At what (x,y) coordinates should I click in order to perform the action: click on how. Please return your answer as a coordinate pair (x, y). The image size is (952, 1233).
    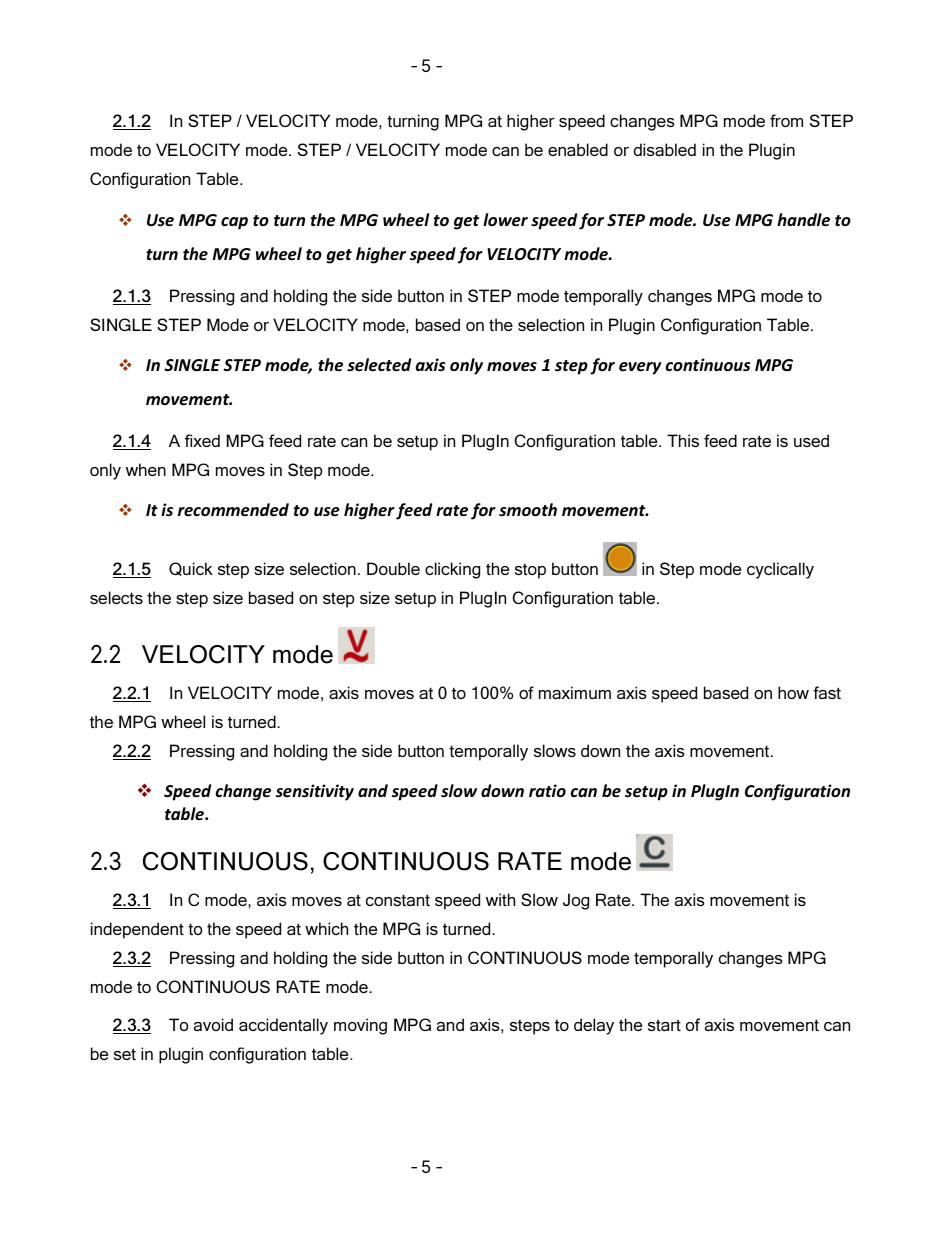
    Looking at the image, I should click on (793, 692).
